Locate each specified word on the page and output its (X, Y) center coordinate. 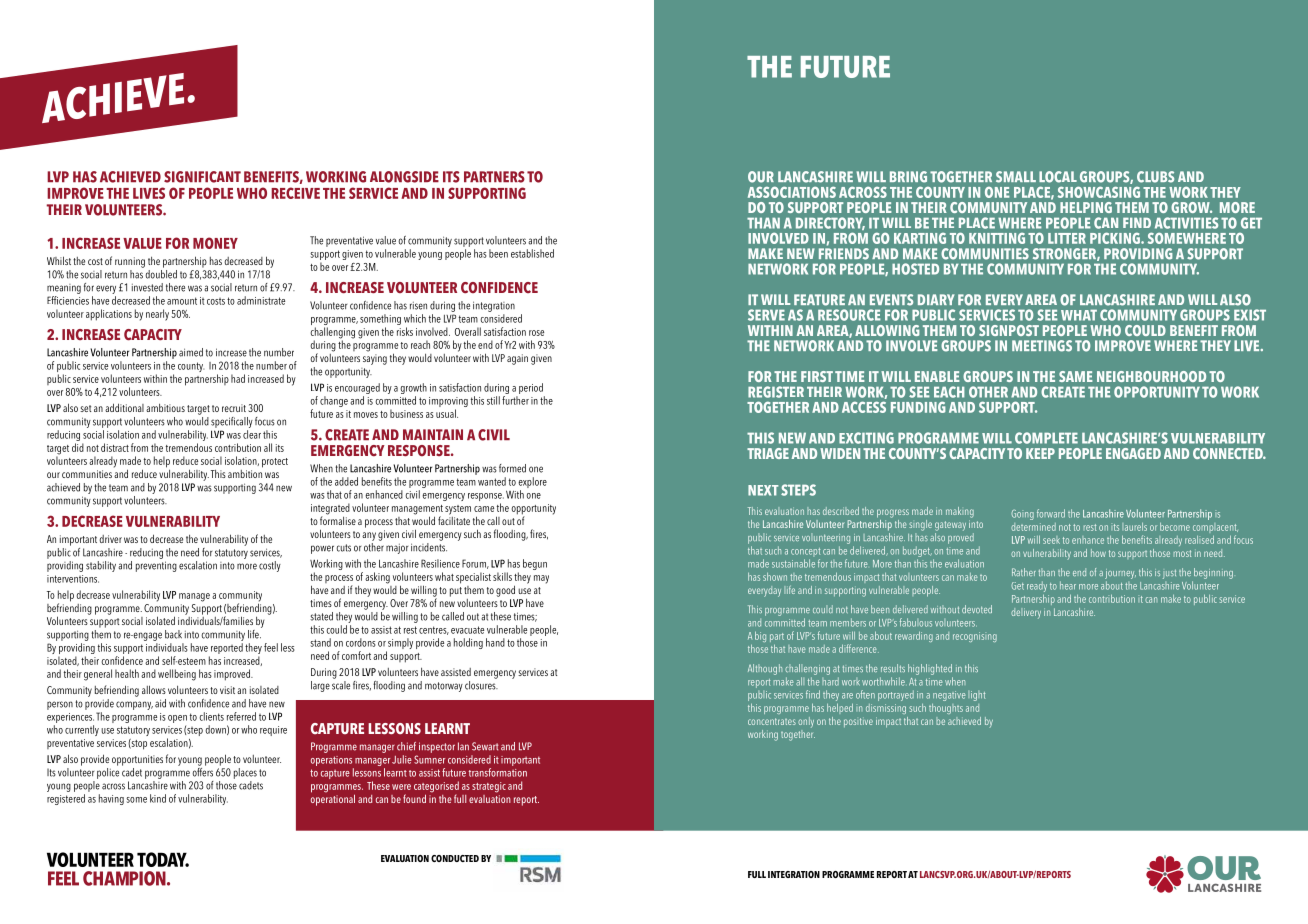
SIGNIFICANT (202, 177)
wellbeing (177, 675)
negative (949, 696)
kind (158, 798)
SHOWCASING (1099, 192)
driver (110, 539)
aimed (191, 352)
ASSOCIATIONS (792, 192)
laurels (1134, 527)
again (517, 359)
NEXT (763, 490)
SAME (1076, 376)
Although (765, 669)
